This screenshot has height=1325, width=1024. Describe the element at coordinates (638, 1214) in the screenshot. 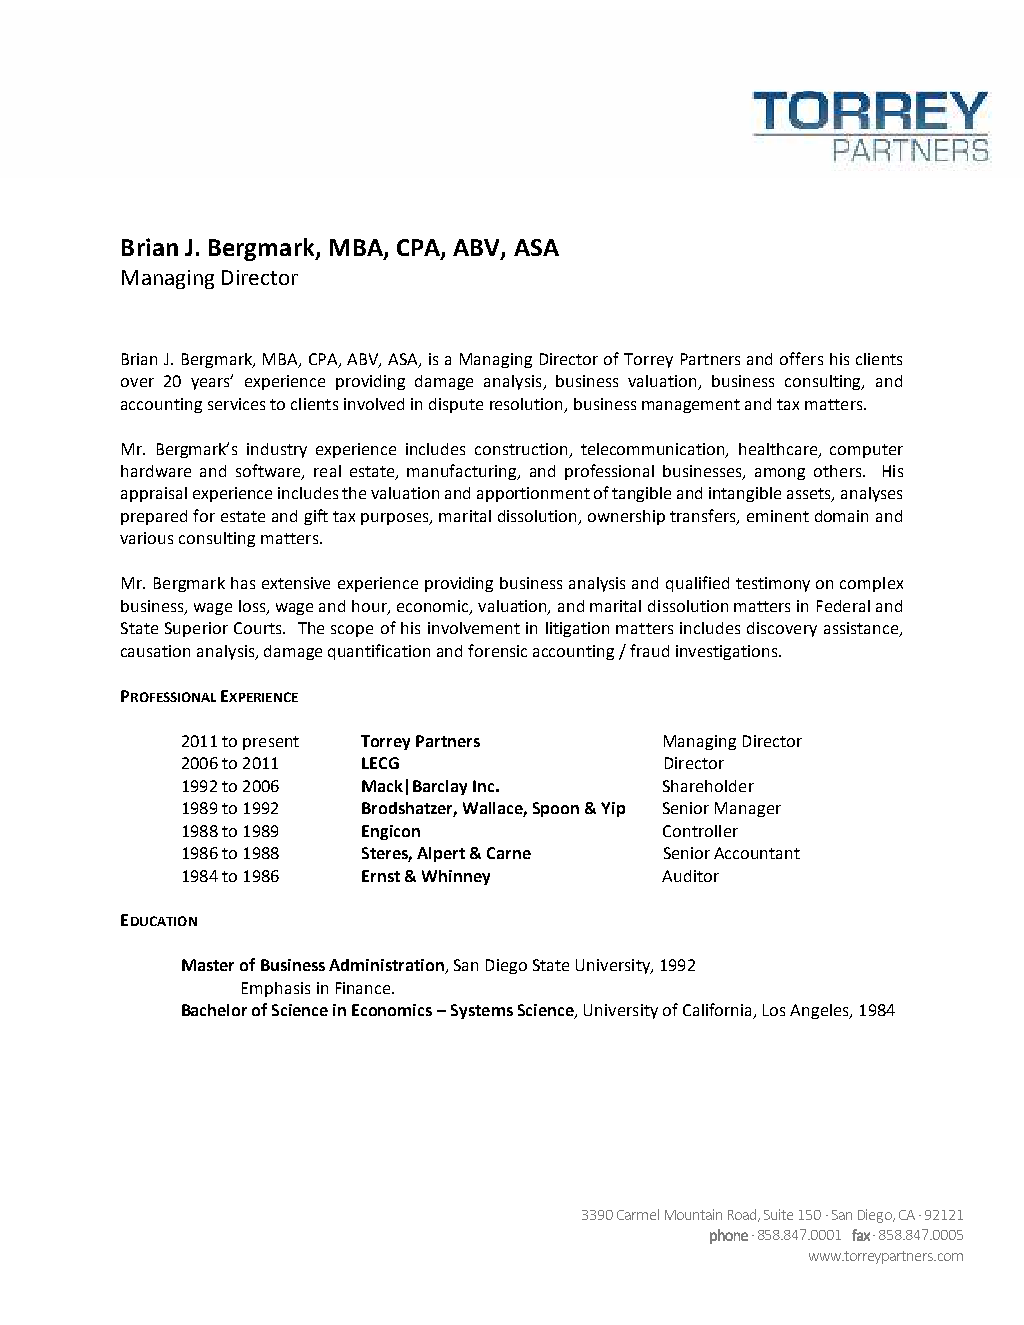

I see `Carmel` at that location.
